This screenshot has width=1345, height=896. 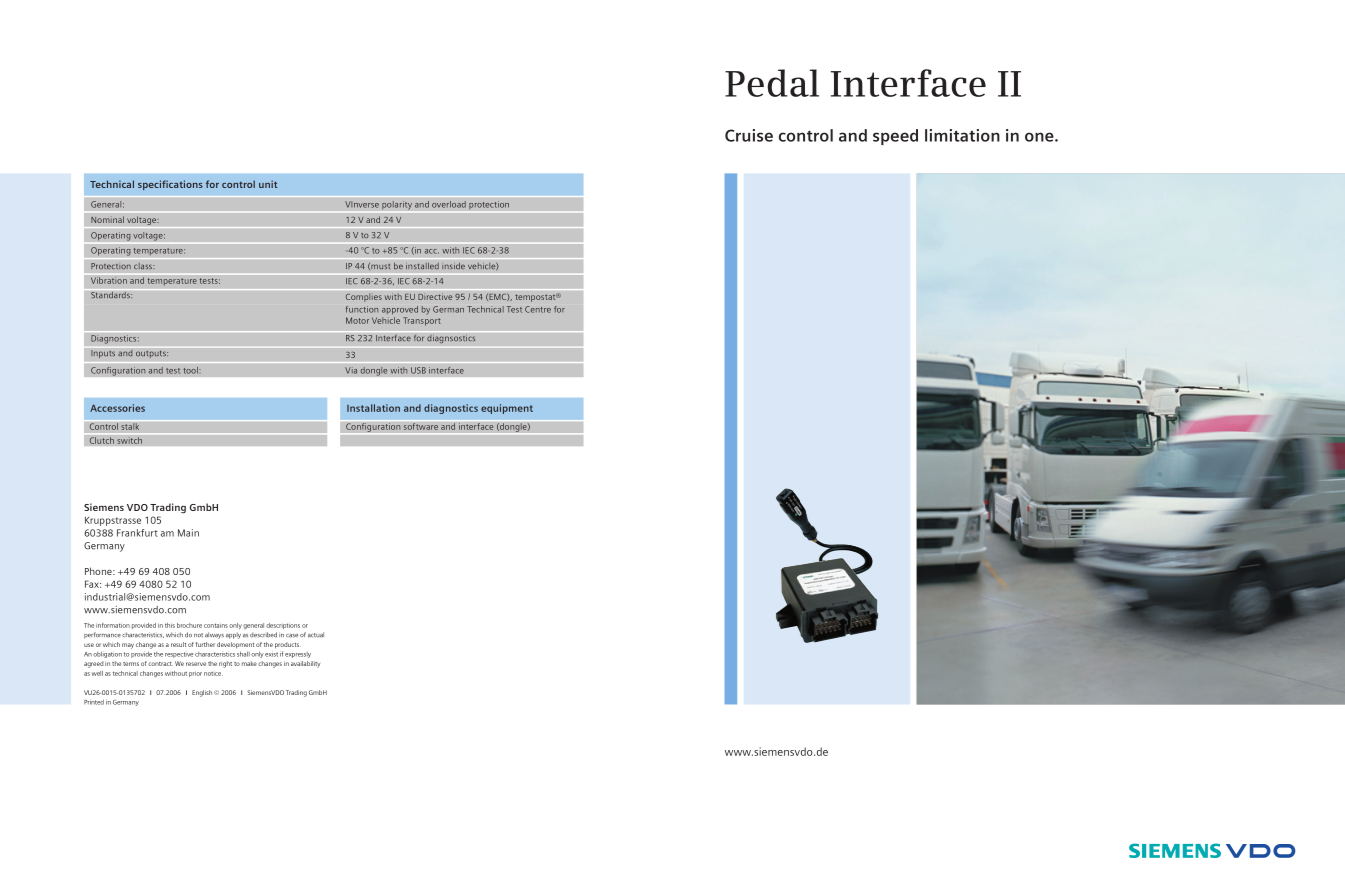 What do you see at coordinates (749, 135) in the screenshot?
I see `Cruise` at bounding box center [749, 135].
